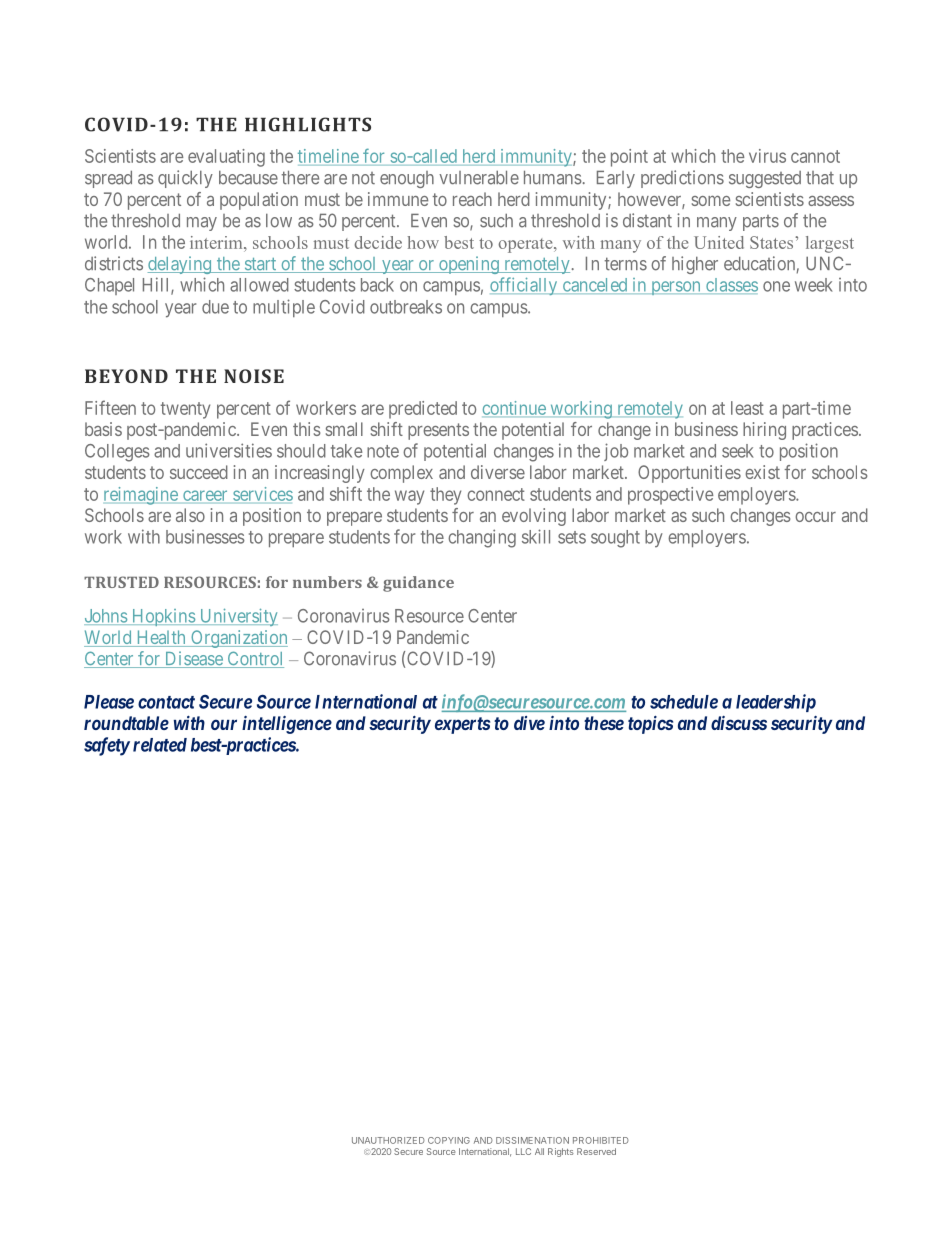 The height and width of the screenshot is (1233, 952). What do you see at coordinates (388, 1140) in the screenshot?
I see `UNAUTHORIZED` at bounding box center [388, 1140].
